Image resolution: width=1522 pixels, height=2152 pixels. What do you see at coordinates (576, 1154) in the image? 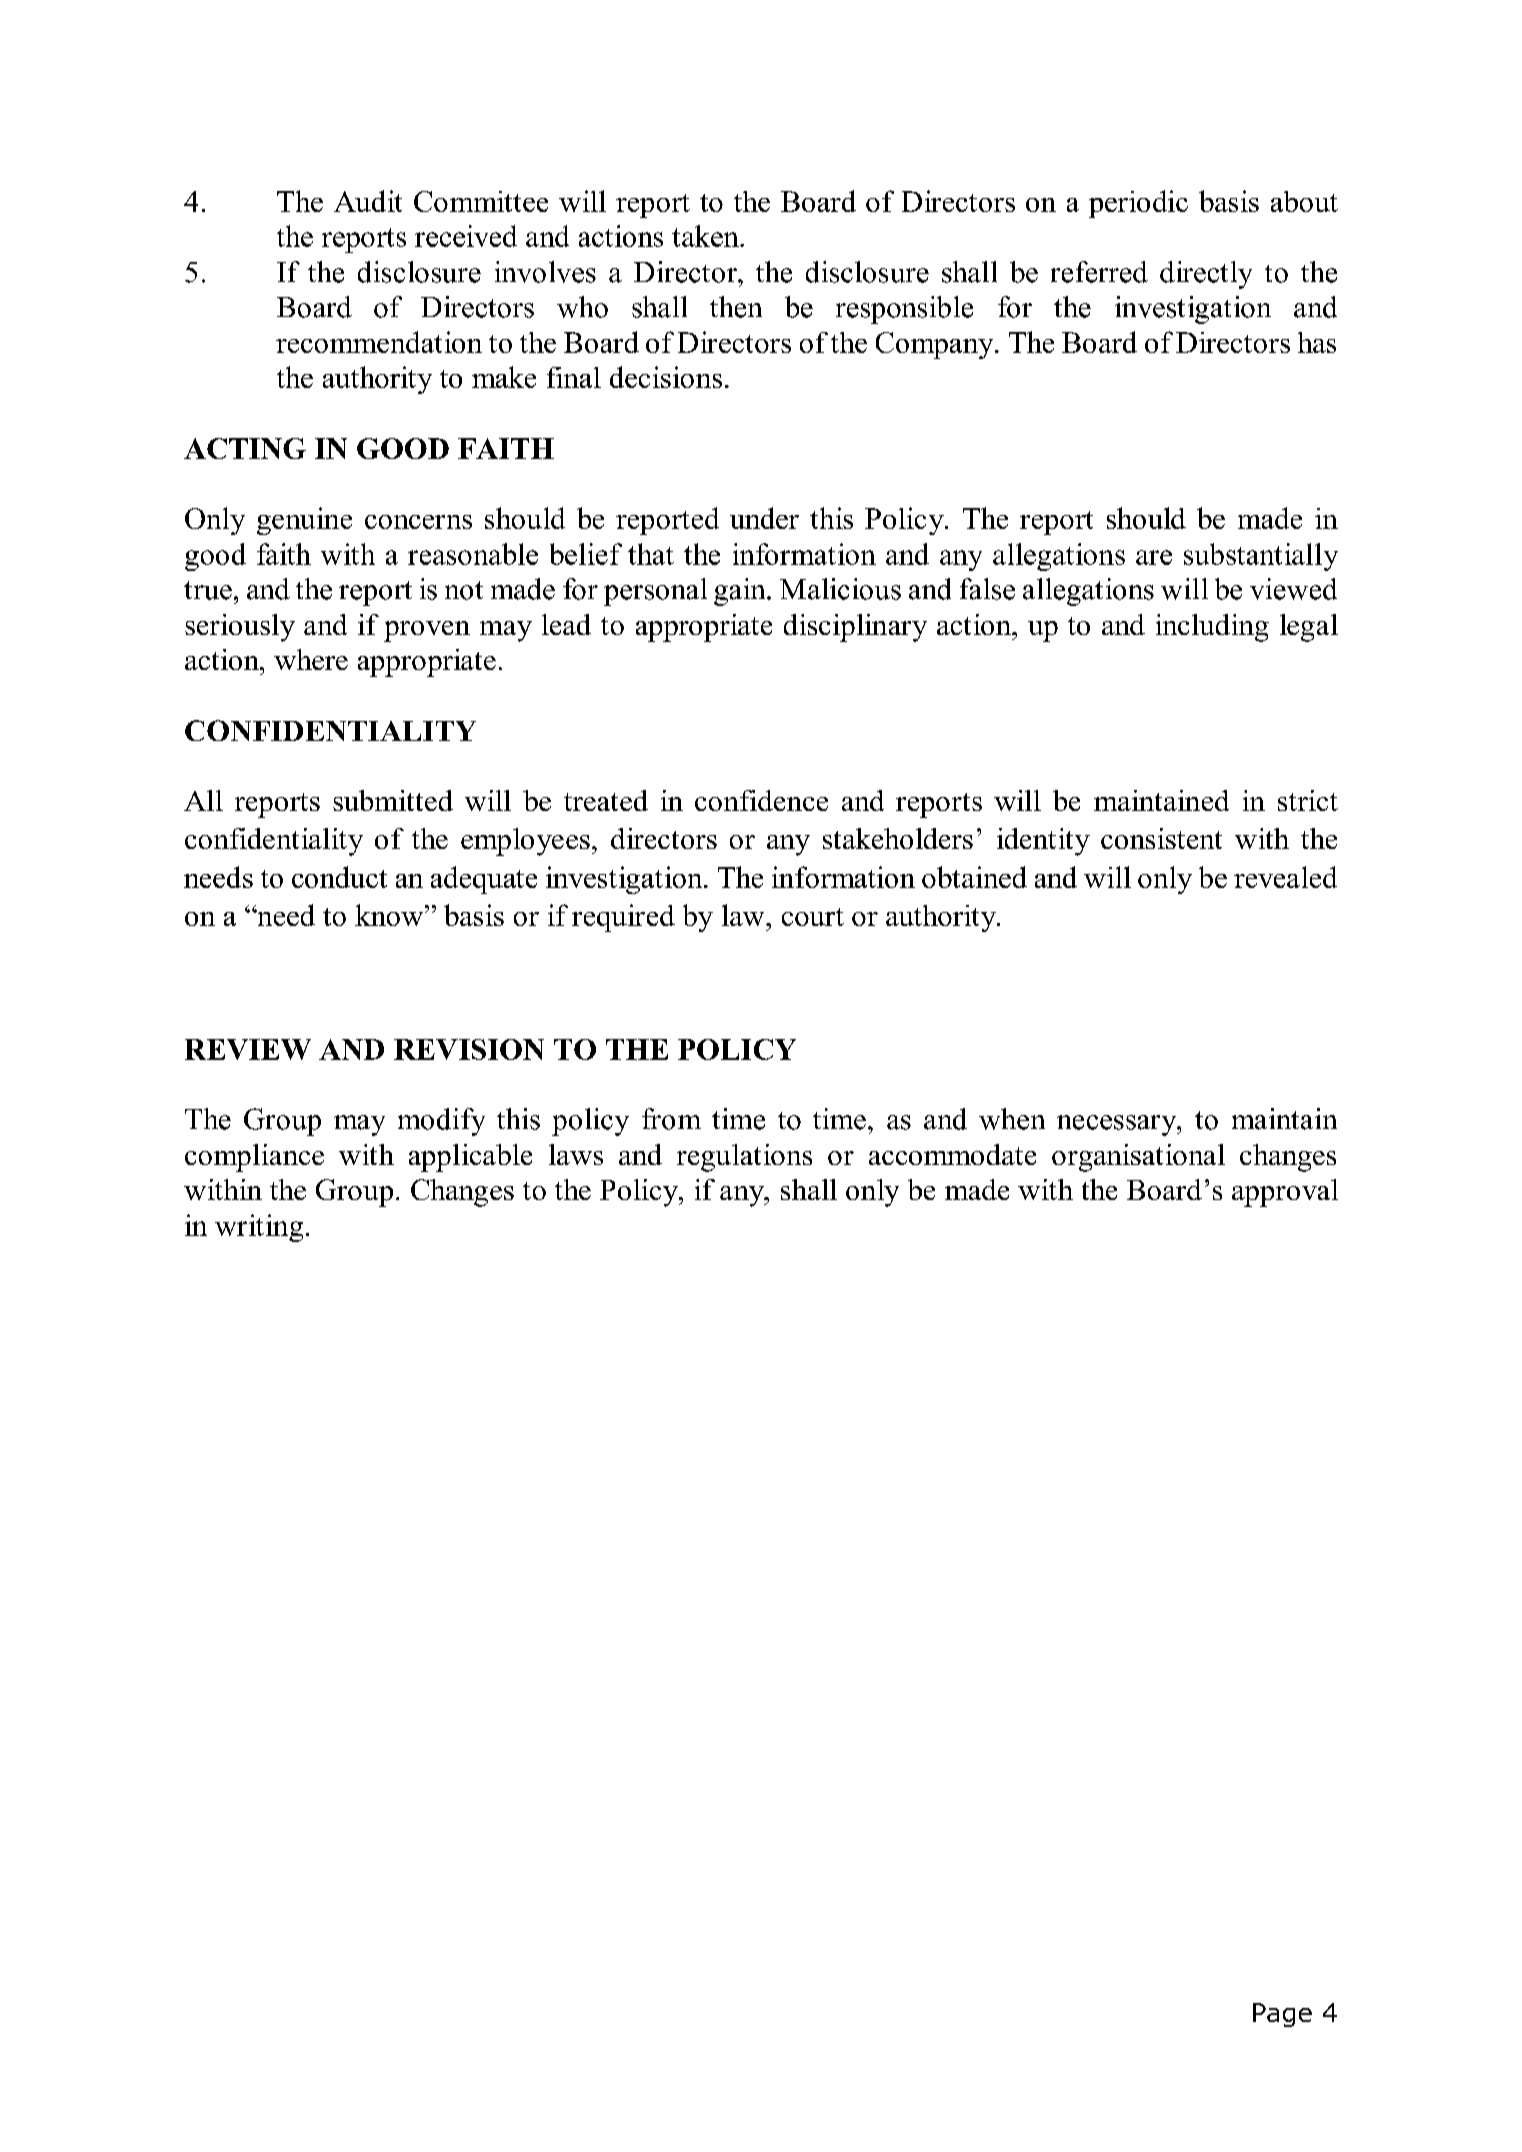
I see `laws` at bounding box center [576, 1154].
